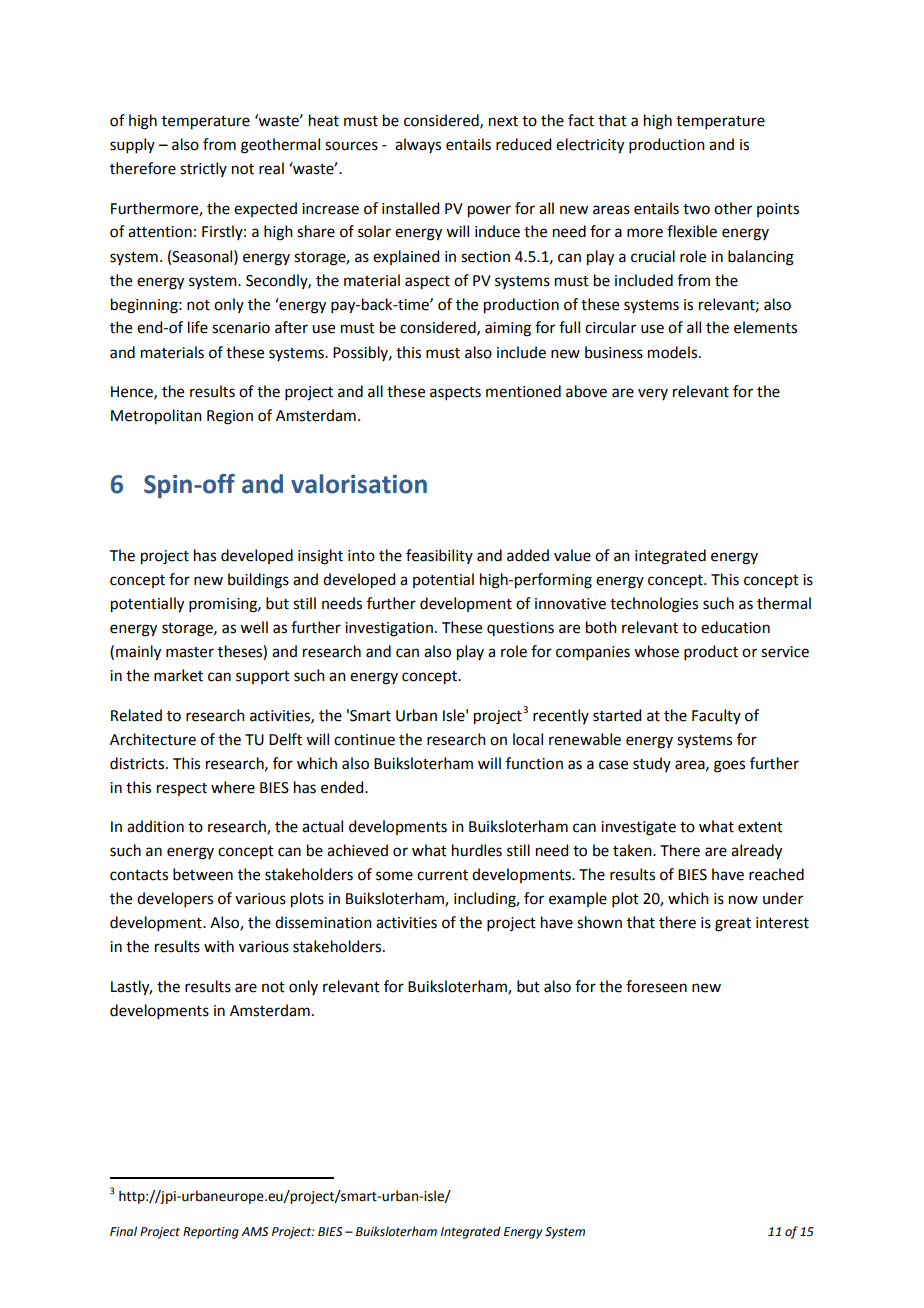 This screenshot has width=924, height=1308. Describe the element at coordinates (656, 986) in the screenshot. I see `foreseen` at that location.
